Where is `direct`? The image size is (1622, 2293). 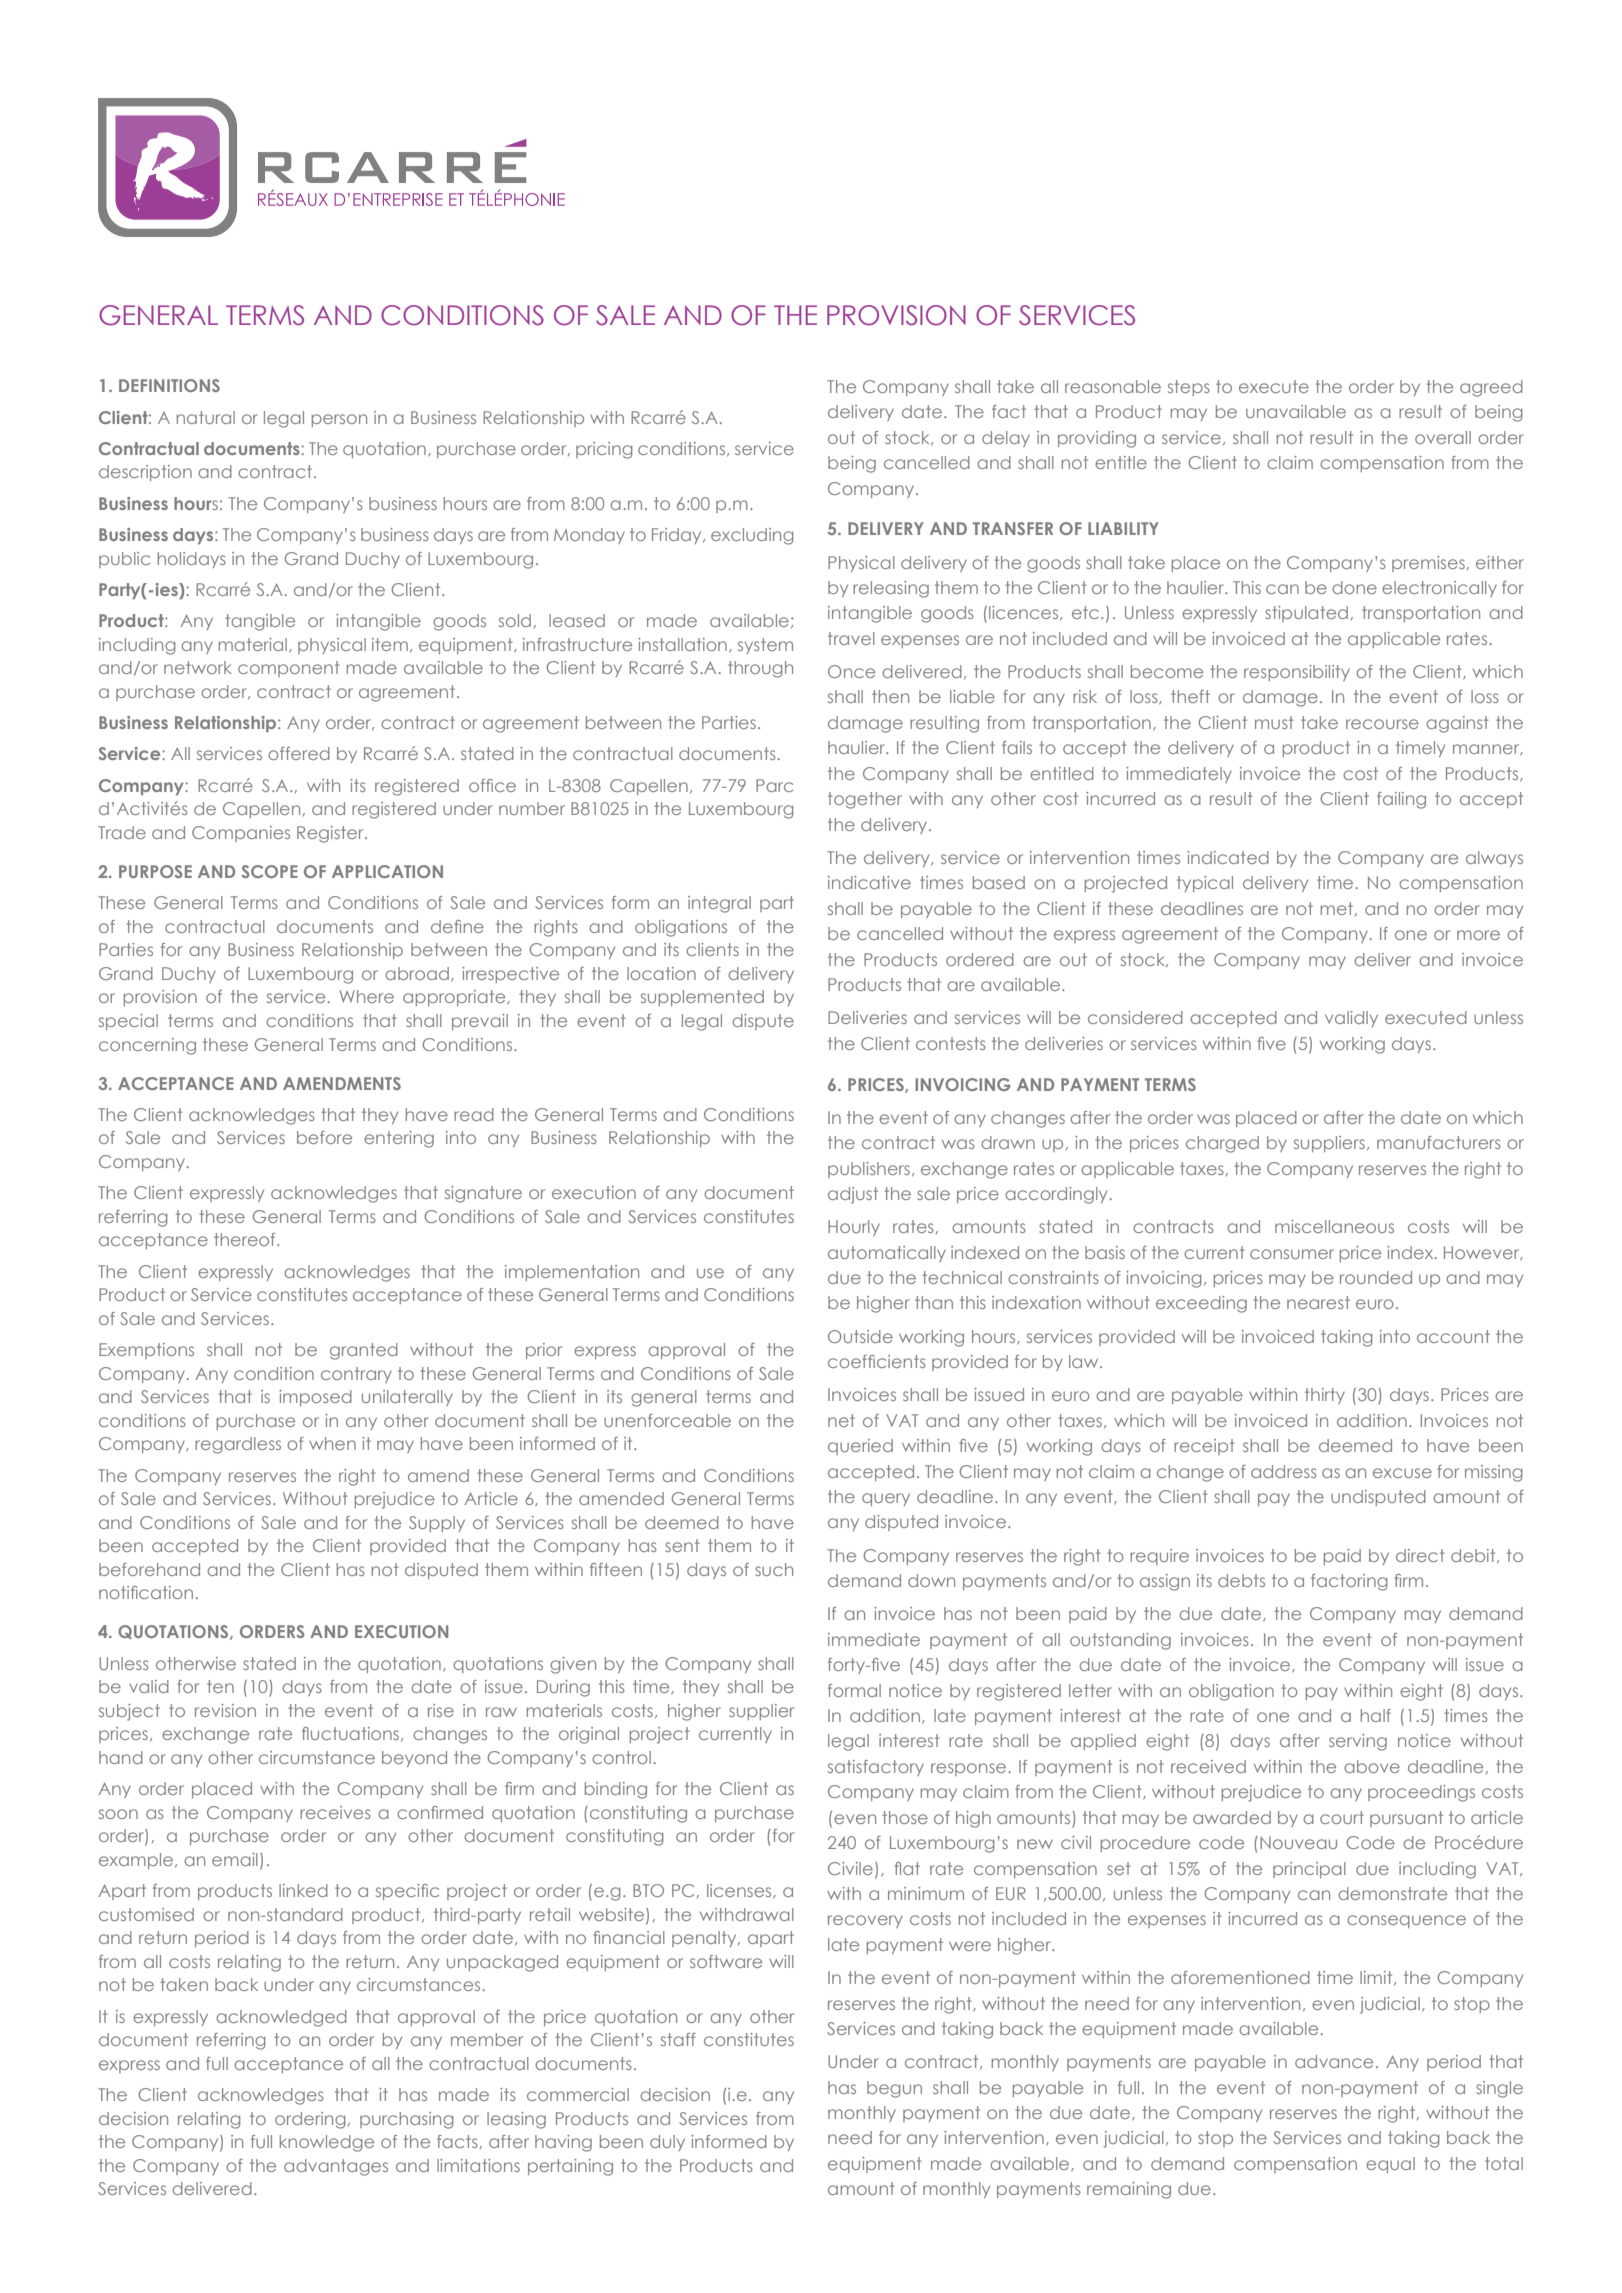
direct is located at coordinates (1420, 1555).
